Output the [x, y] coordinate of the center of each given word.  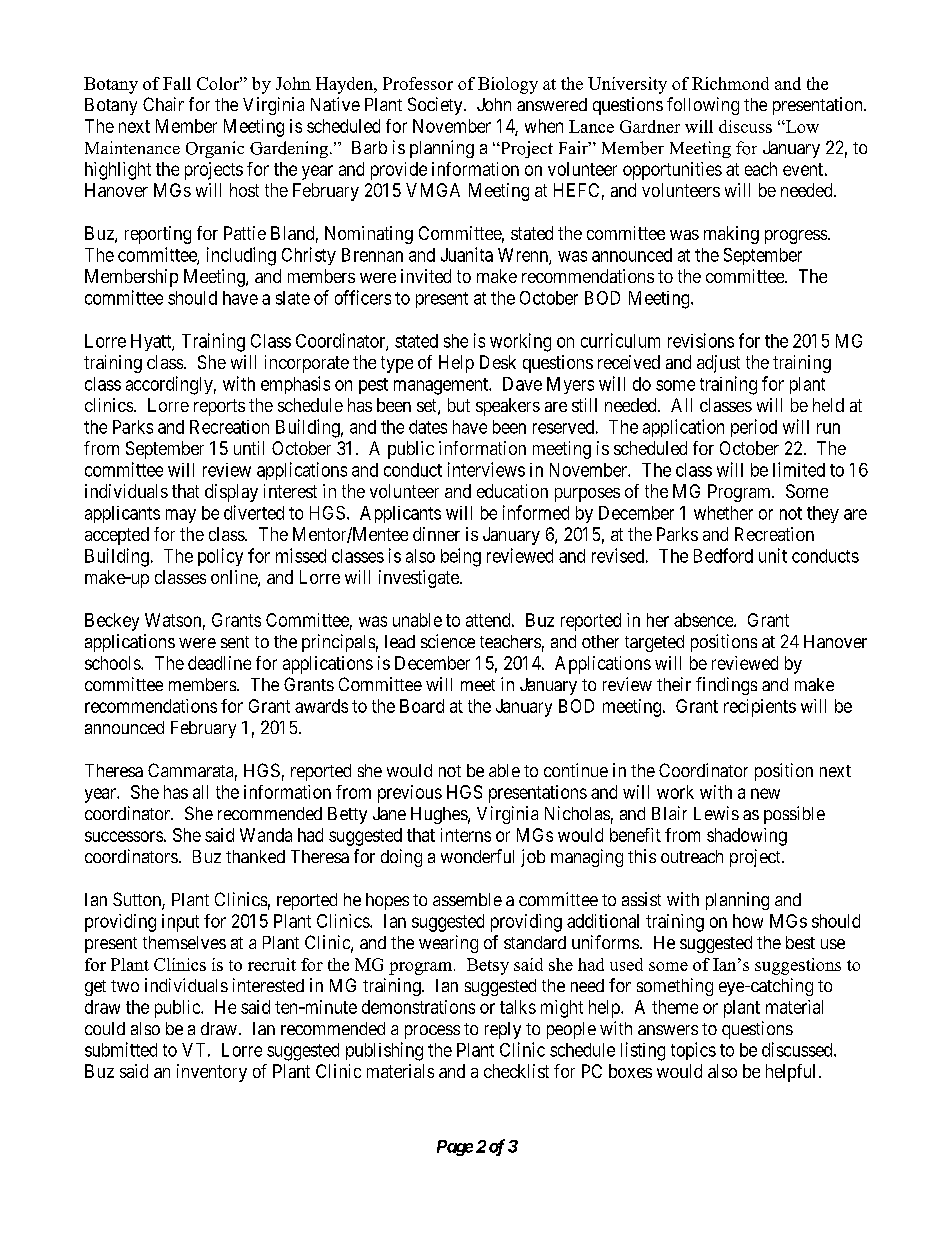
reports [219, 407]
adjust [718, 364]
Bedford [723, 555]
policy [220, 557]
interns [466, 835]
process [432, 1032]
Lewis [716, 813]
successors [124, 836]
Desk [498, 362]
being [461, 557]
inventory [212, 1073]
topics [693, 1051]
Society [436, 106]
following [703, 106]
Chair [163, 104]
